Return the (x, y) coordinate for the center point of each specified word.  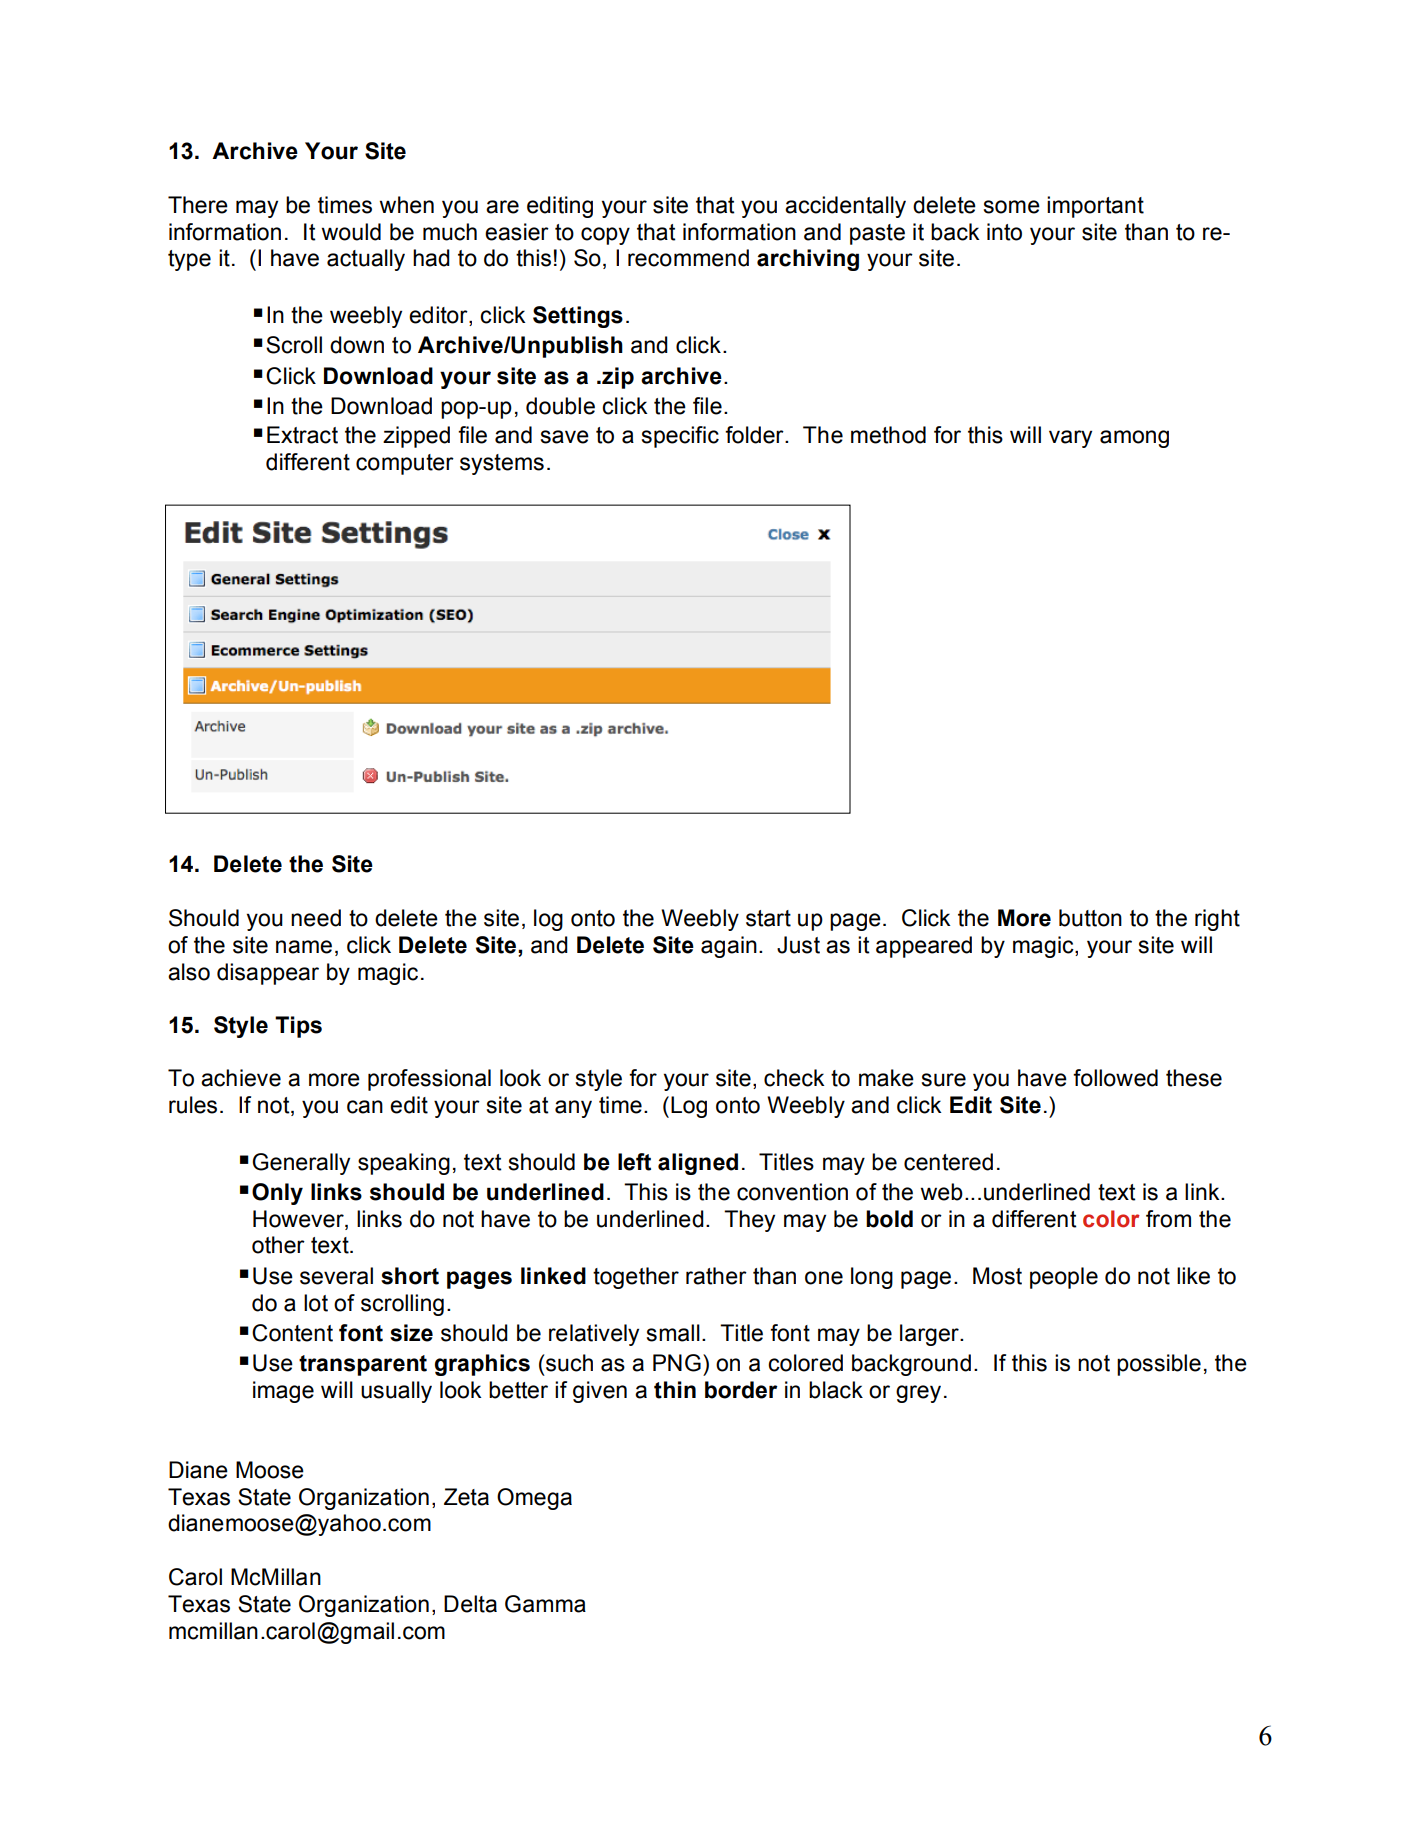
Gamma (545, 1604)
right (1217, 920)
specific (680, 437)
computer (405, 464)
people (1064, 1278)
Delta (470, 1604)
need (316, 918)
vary (1070, 439)
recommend (688, 258)
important (1095, 207)
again (729, 947)
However (299, 1219)
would (351, 232)
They (749, 1221)
